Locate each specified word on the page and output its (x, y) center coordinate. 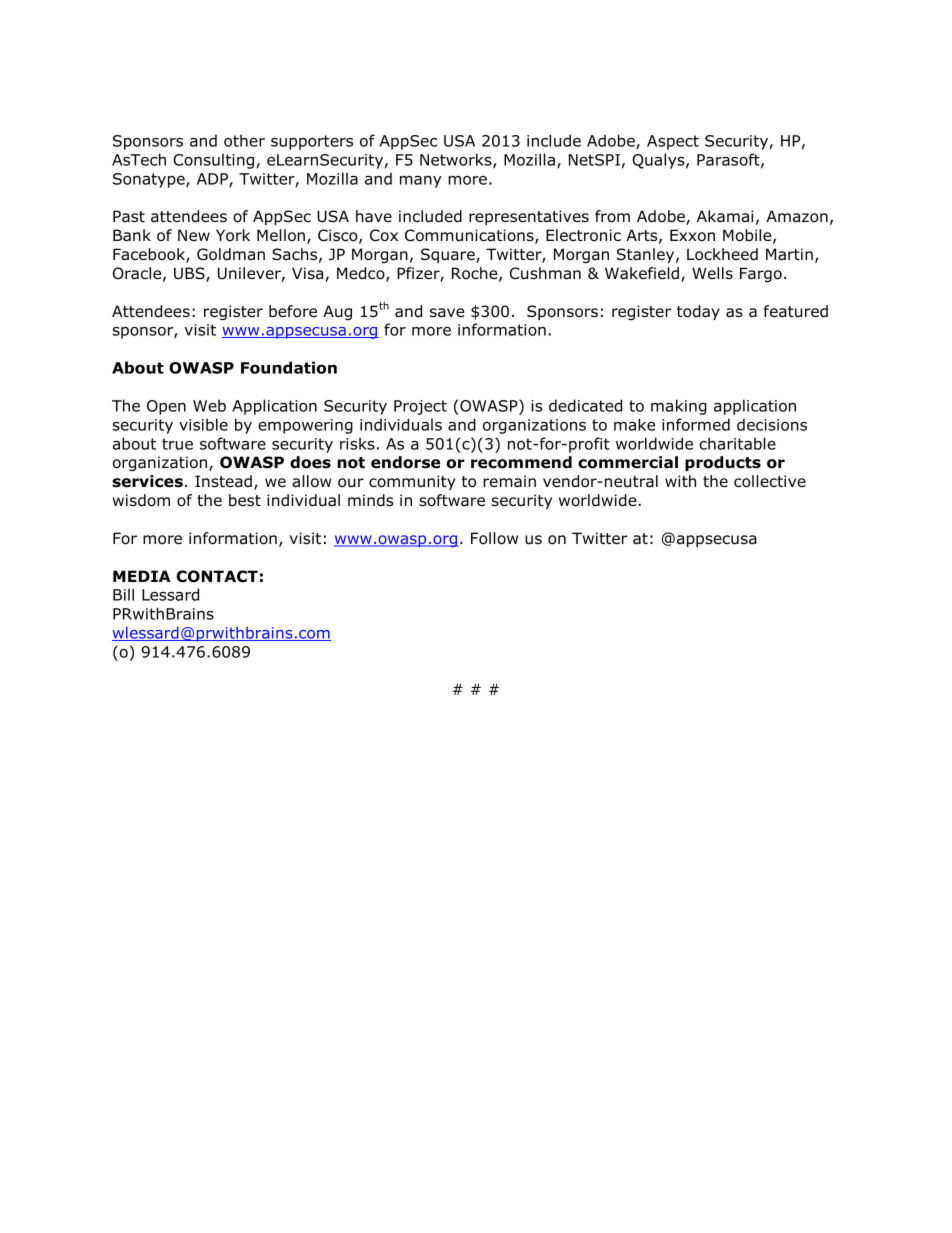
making (679, 407)
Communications (470, 236)
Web (209, 405)
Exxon (692, 235)
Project (420, 407)
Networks (457, 160)
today (698, 312)
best (245, 500)
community (412, 482)
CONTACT (217, 576)
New (194, 235)
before (293, 311)
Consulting (213, 161)
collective (770, 481)
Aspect (673, 142)
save (447, 313)
